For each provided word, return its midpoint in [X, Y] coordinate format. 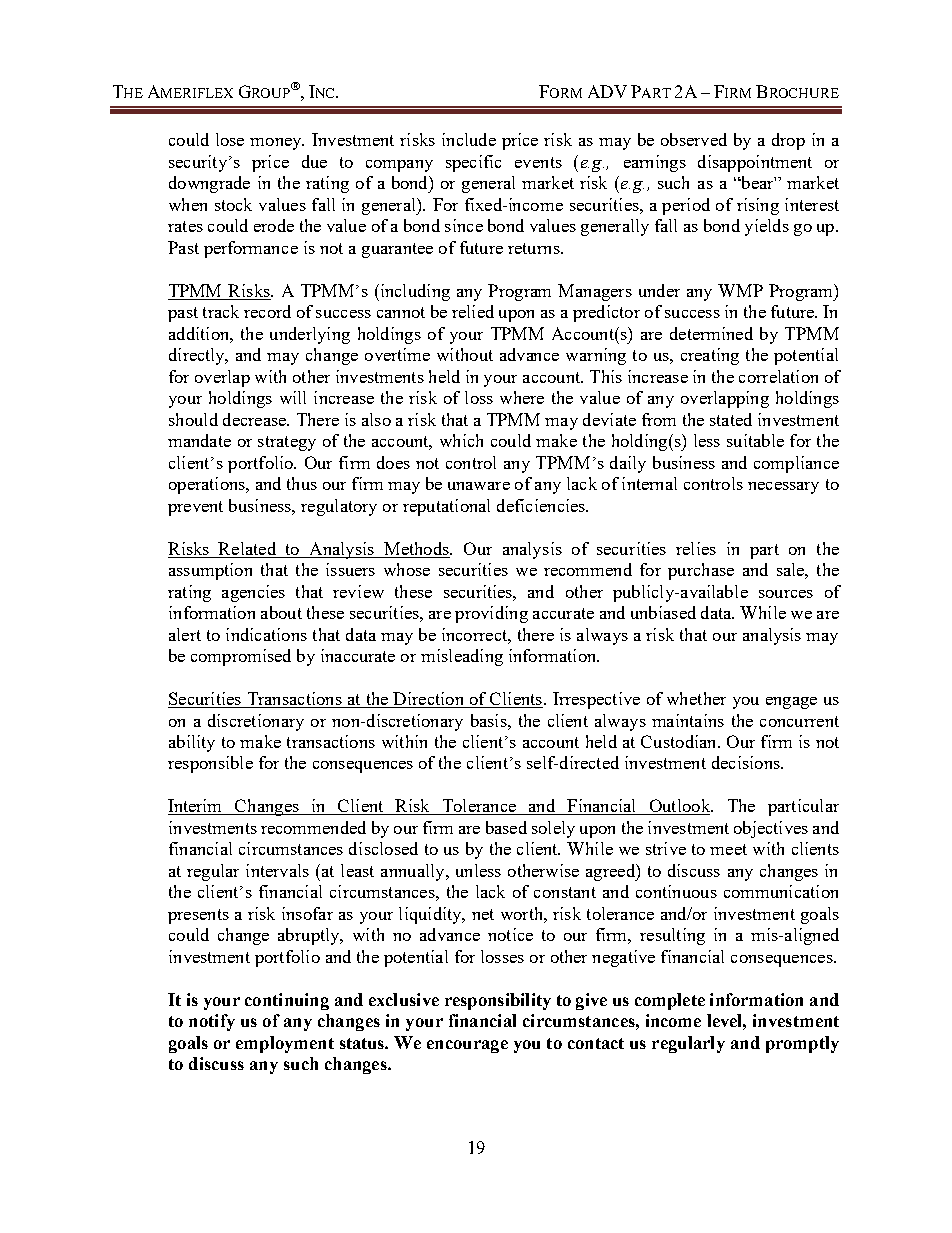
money [277, 144]
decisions [747, 762]
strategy [287, 443]
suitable [755, 440]
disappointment [755, 163]
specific [473, 163]
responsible [210, 764]
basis [490, 720]
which [461, 440]
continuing [287, 1001]
